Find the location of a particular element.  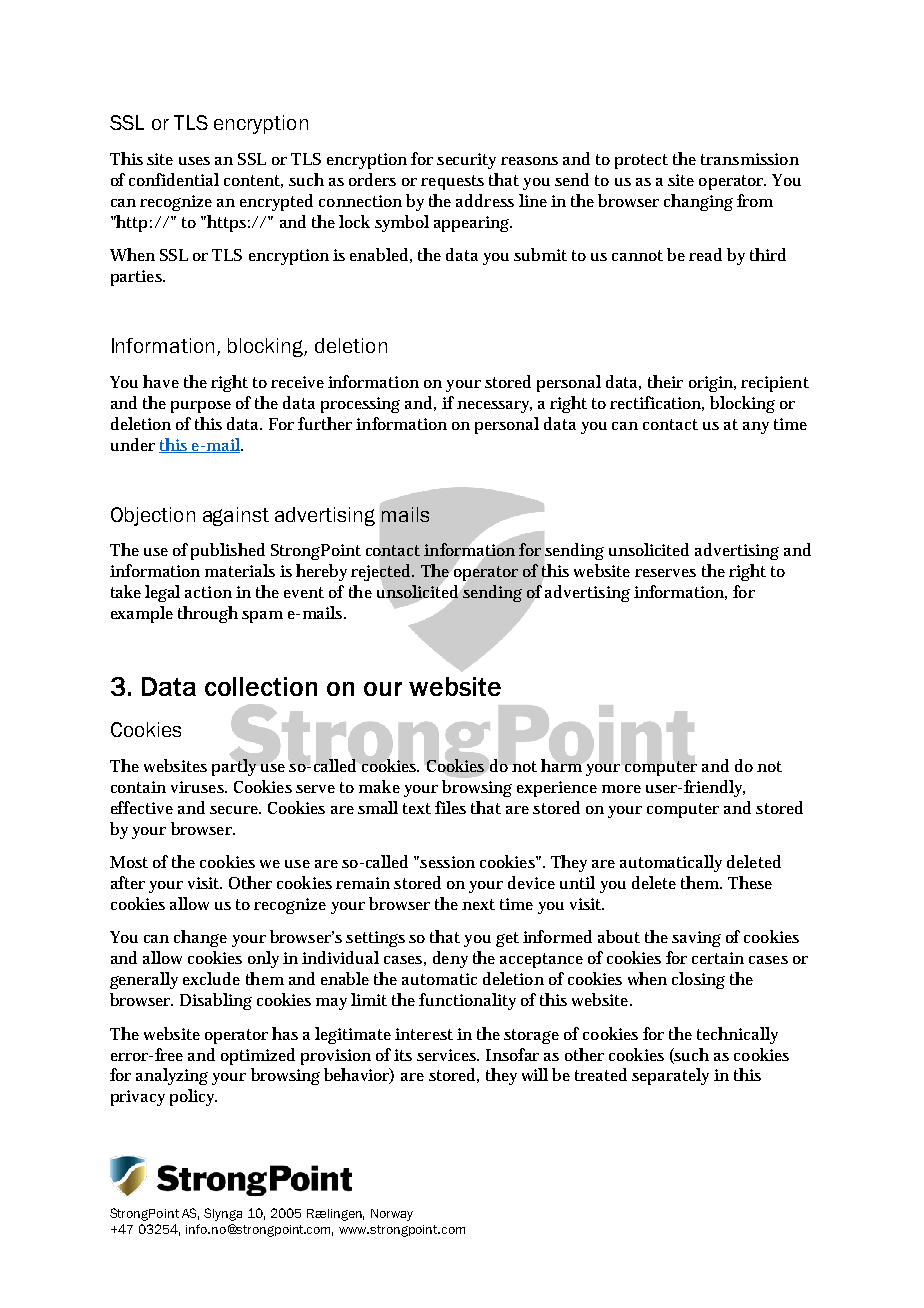

changing is located at coordinates (698, 202).
